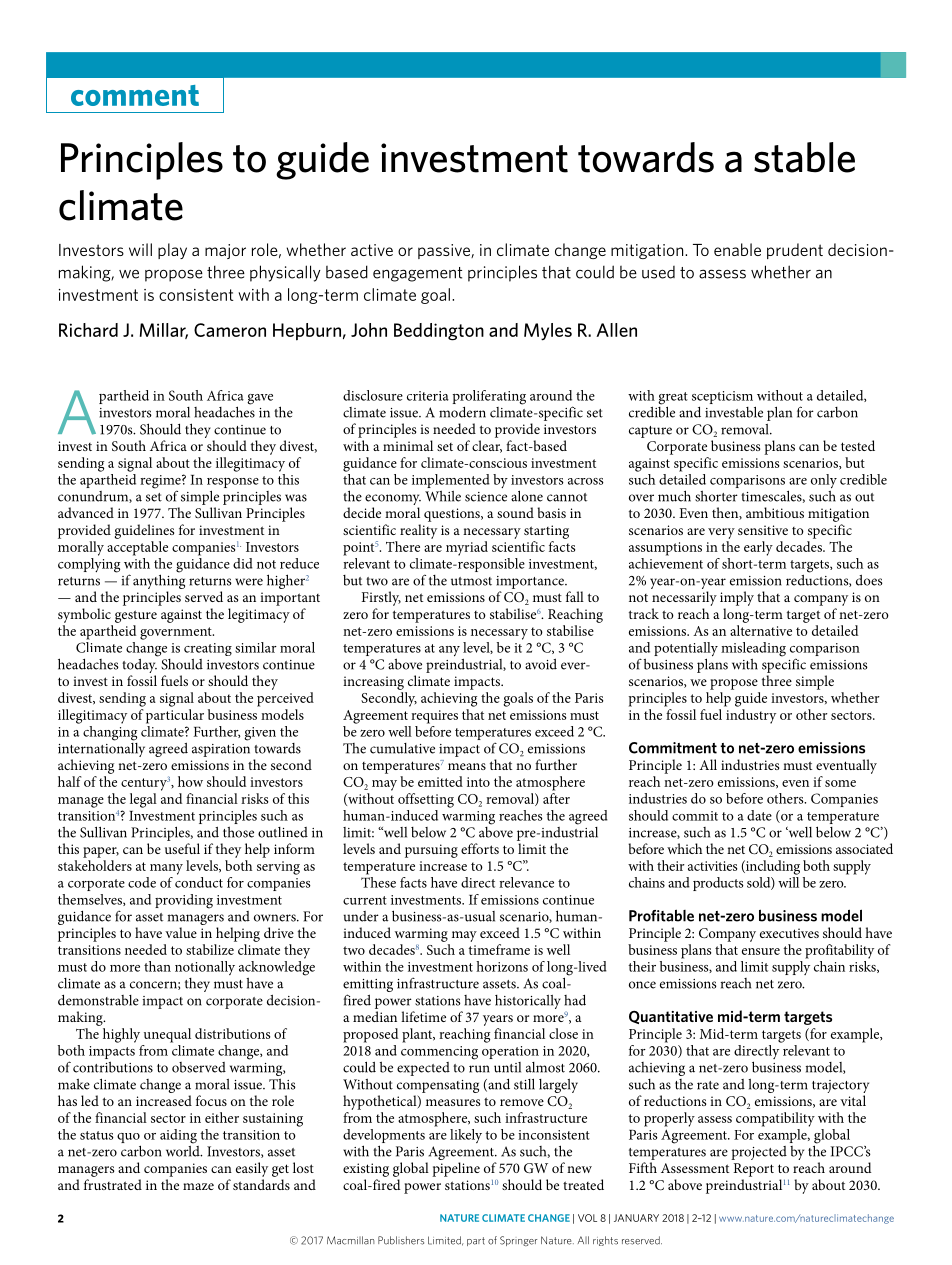 This document has width=952, height=1265. I want to click on executives, so click(789, 933).
